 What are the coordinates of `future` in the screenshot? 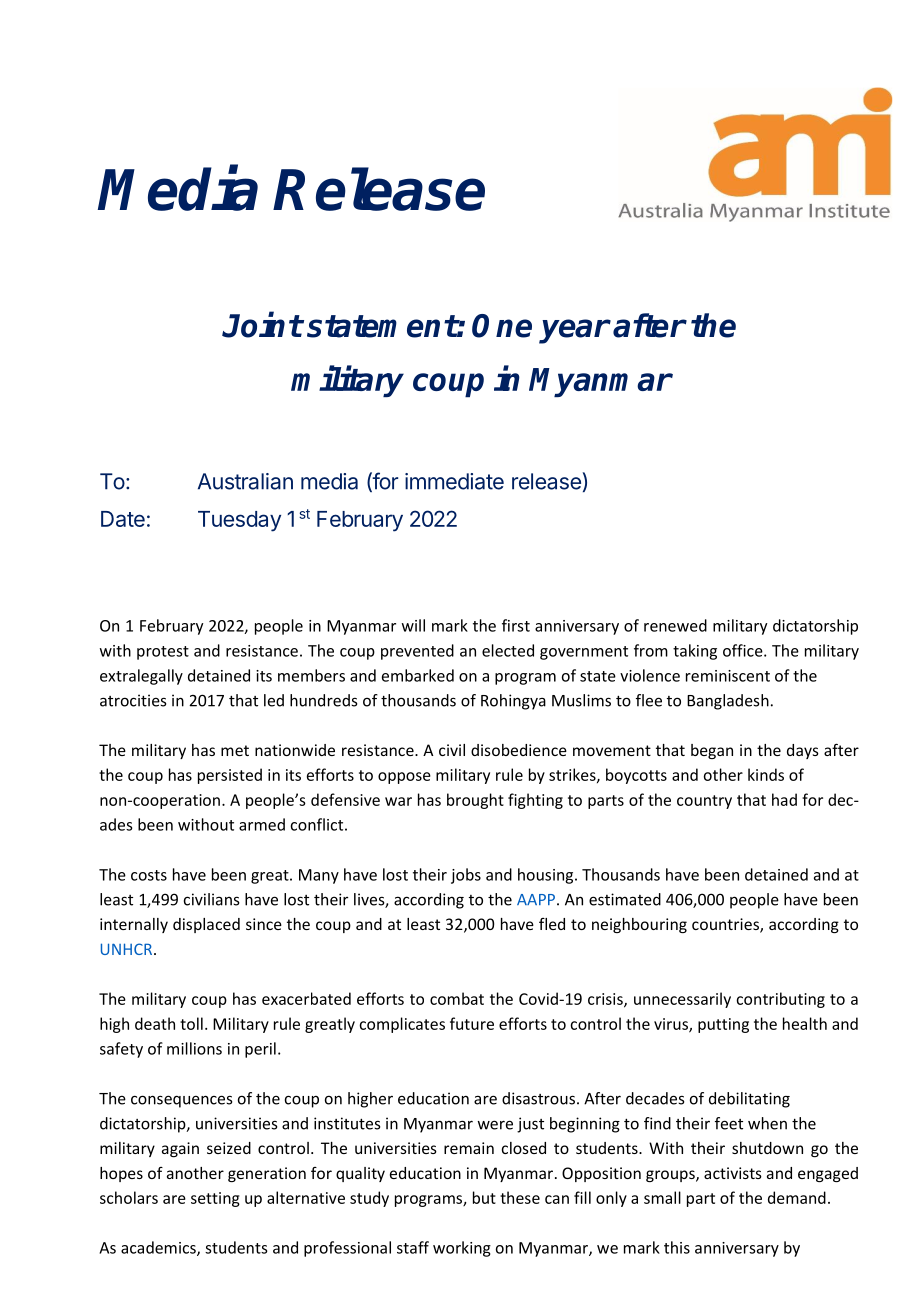 It's located at (472, 1023).
